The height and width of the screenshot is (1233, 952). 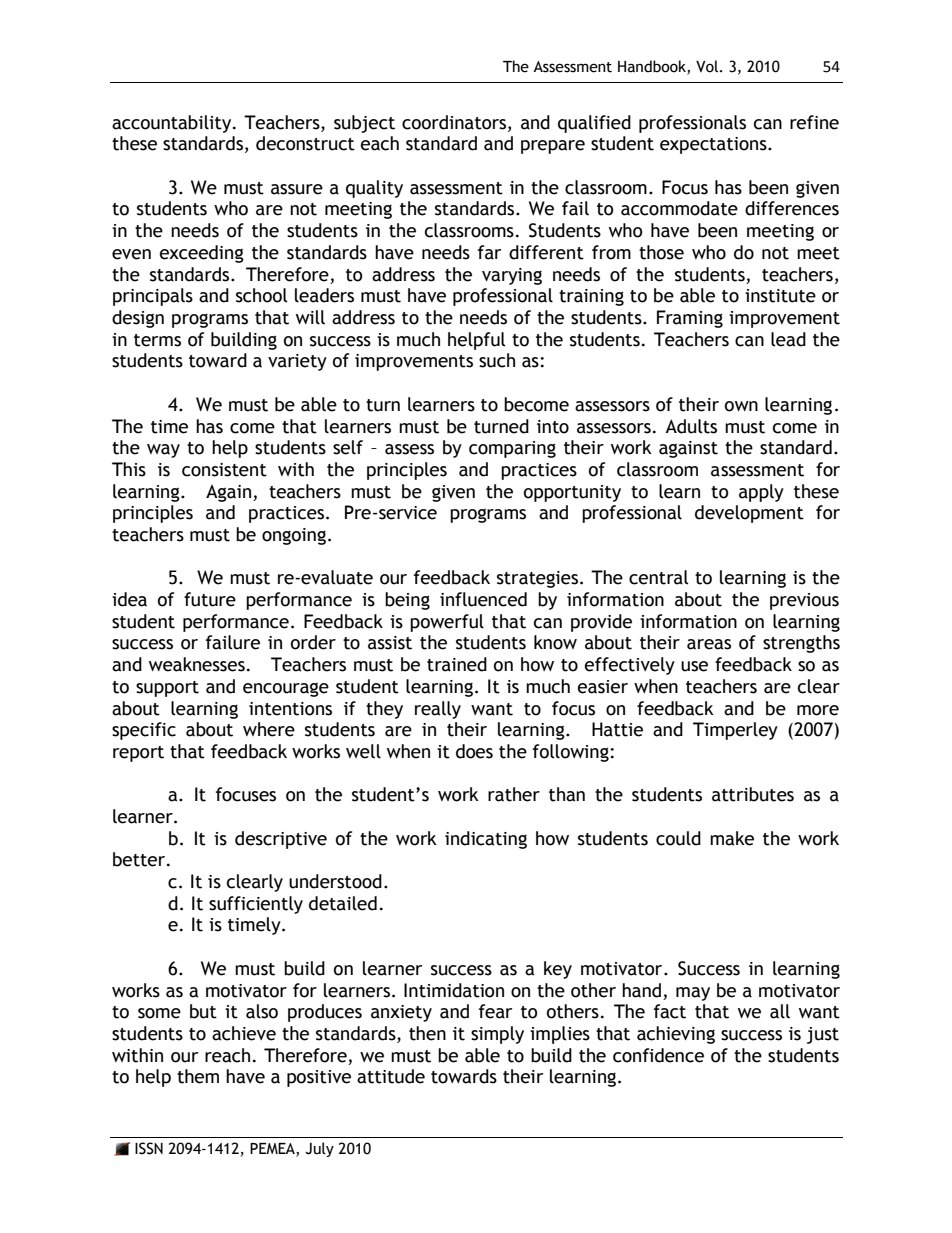 I want to click on comparing, so click(x=512, y=449).
